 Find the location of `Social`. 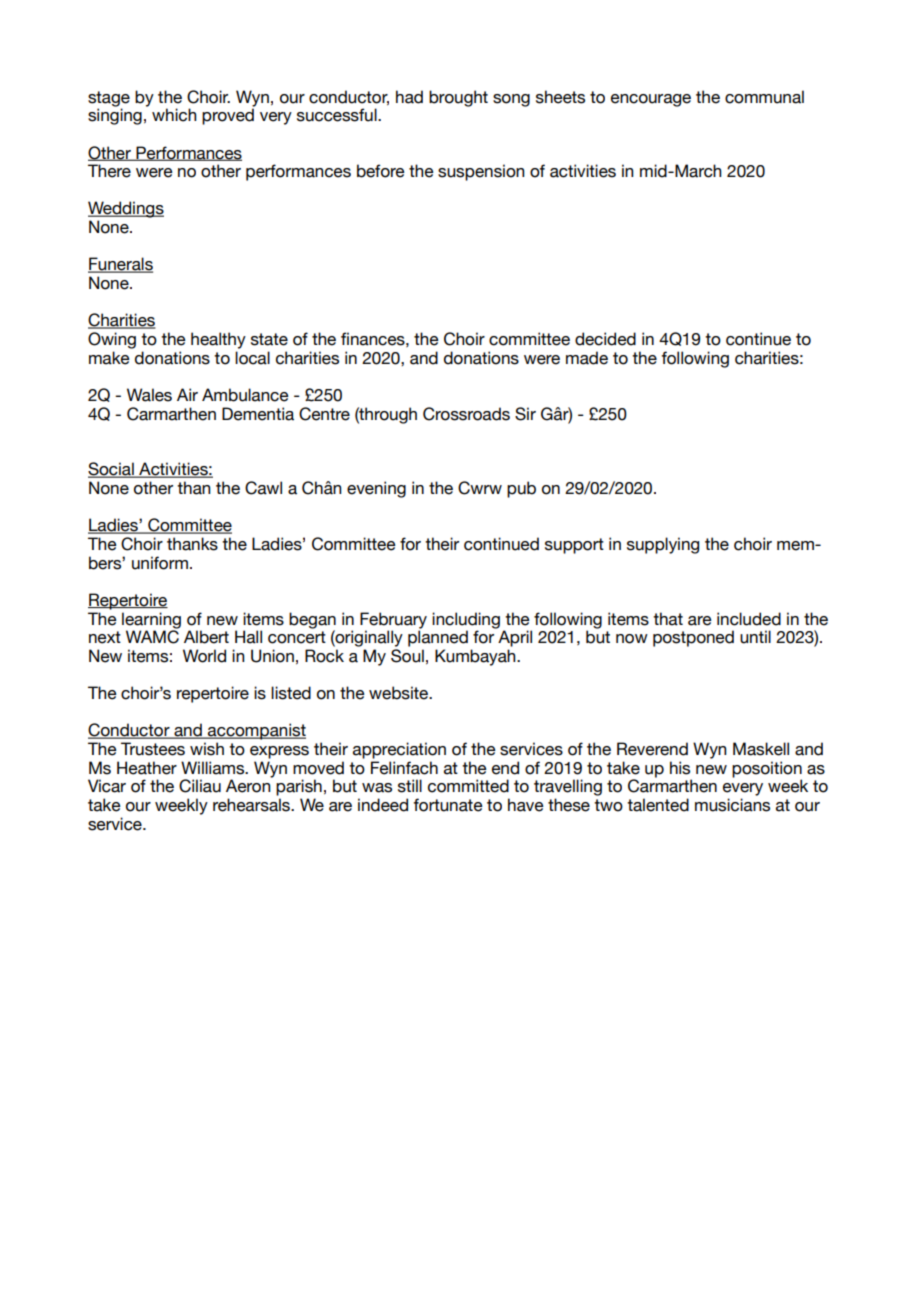

Social is located at coordinates (112, 470).
